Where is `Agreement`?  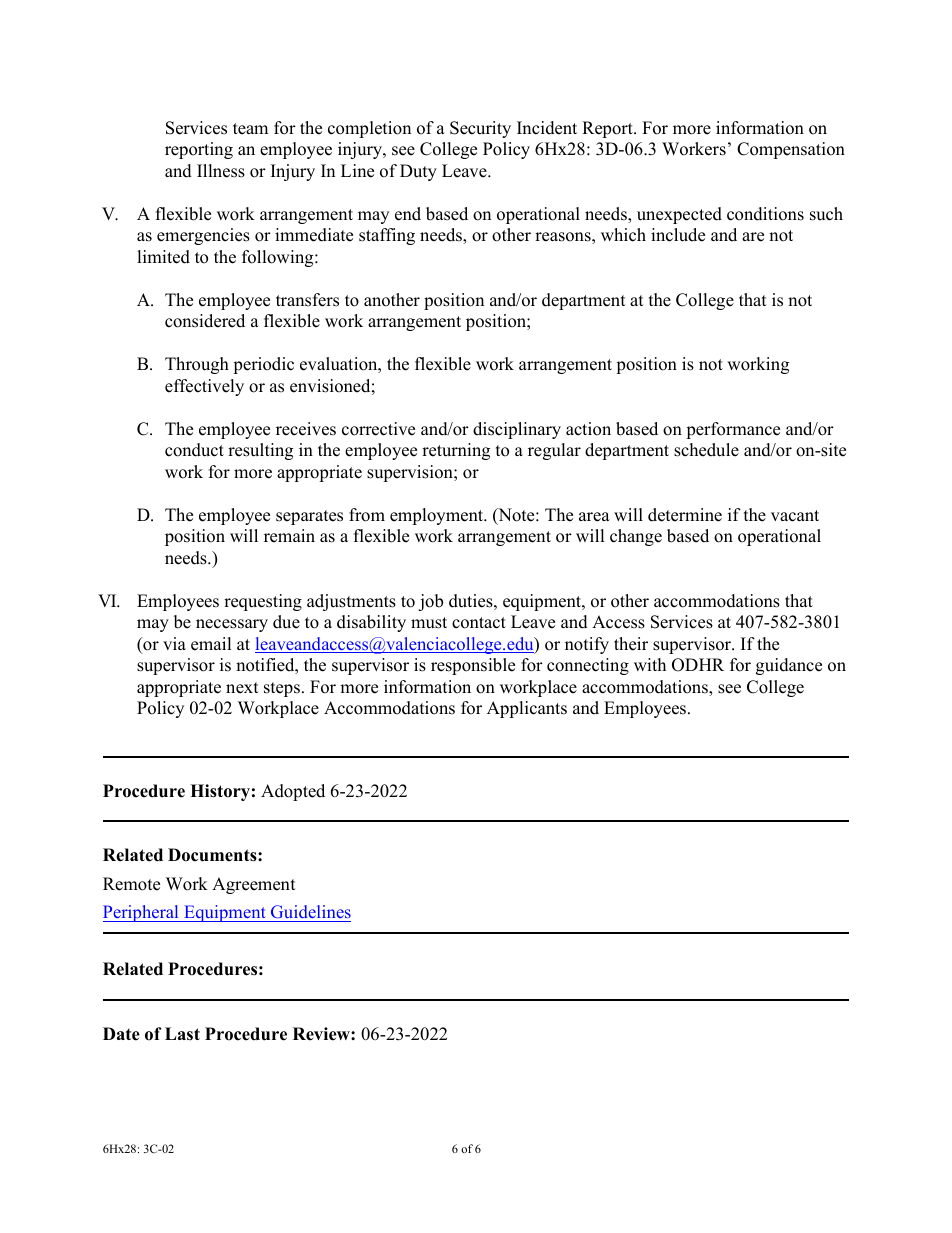
Agreement is located at coordinates (254, 885).
